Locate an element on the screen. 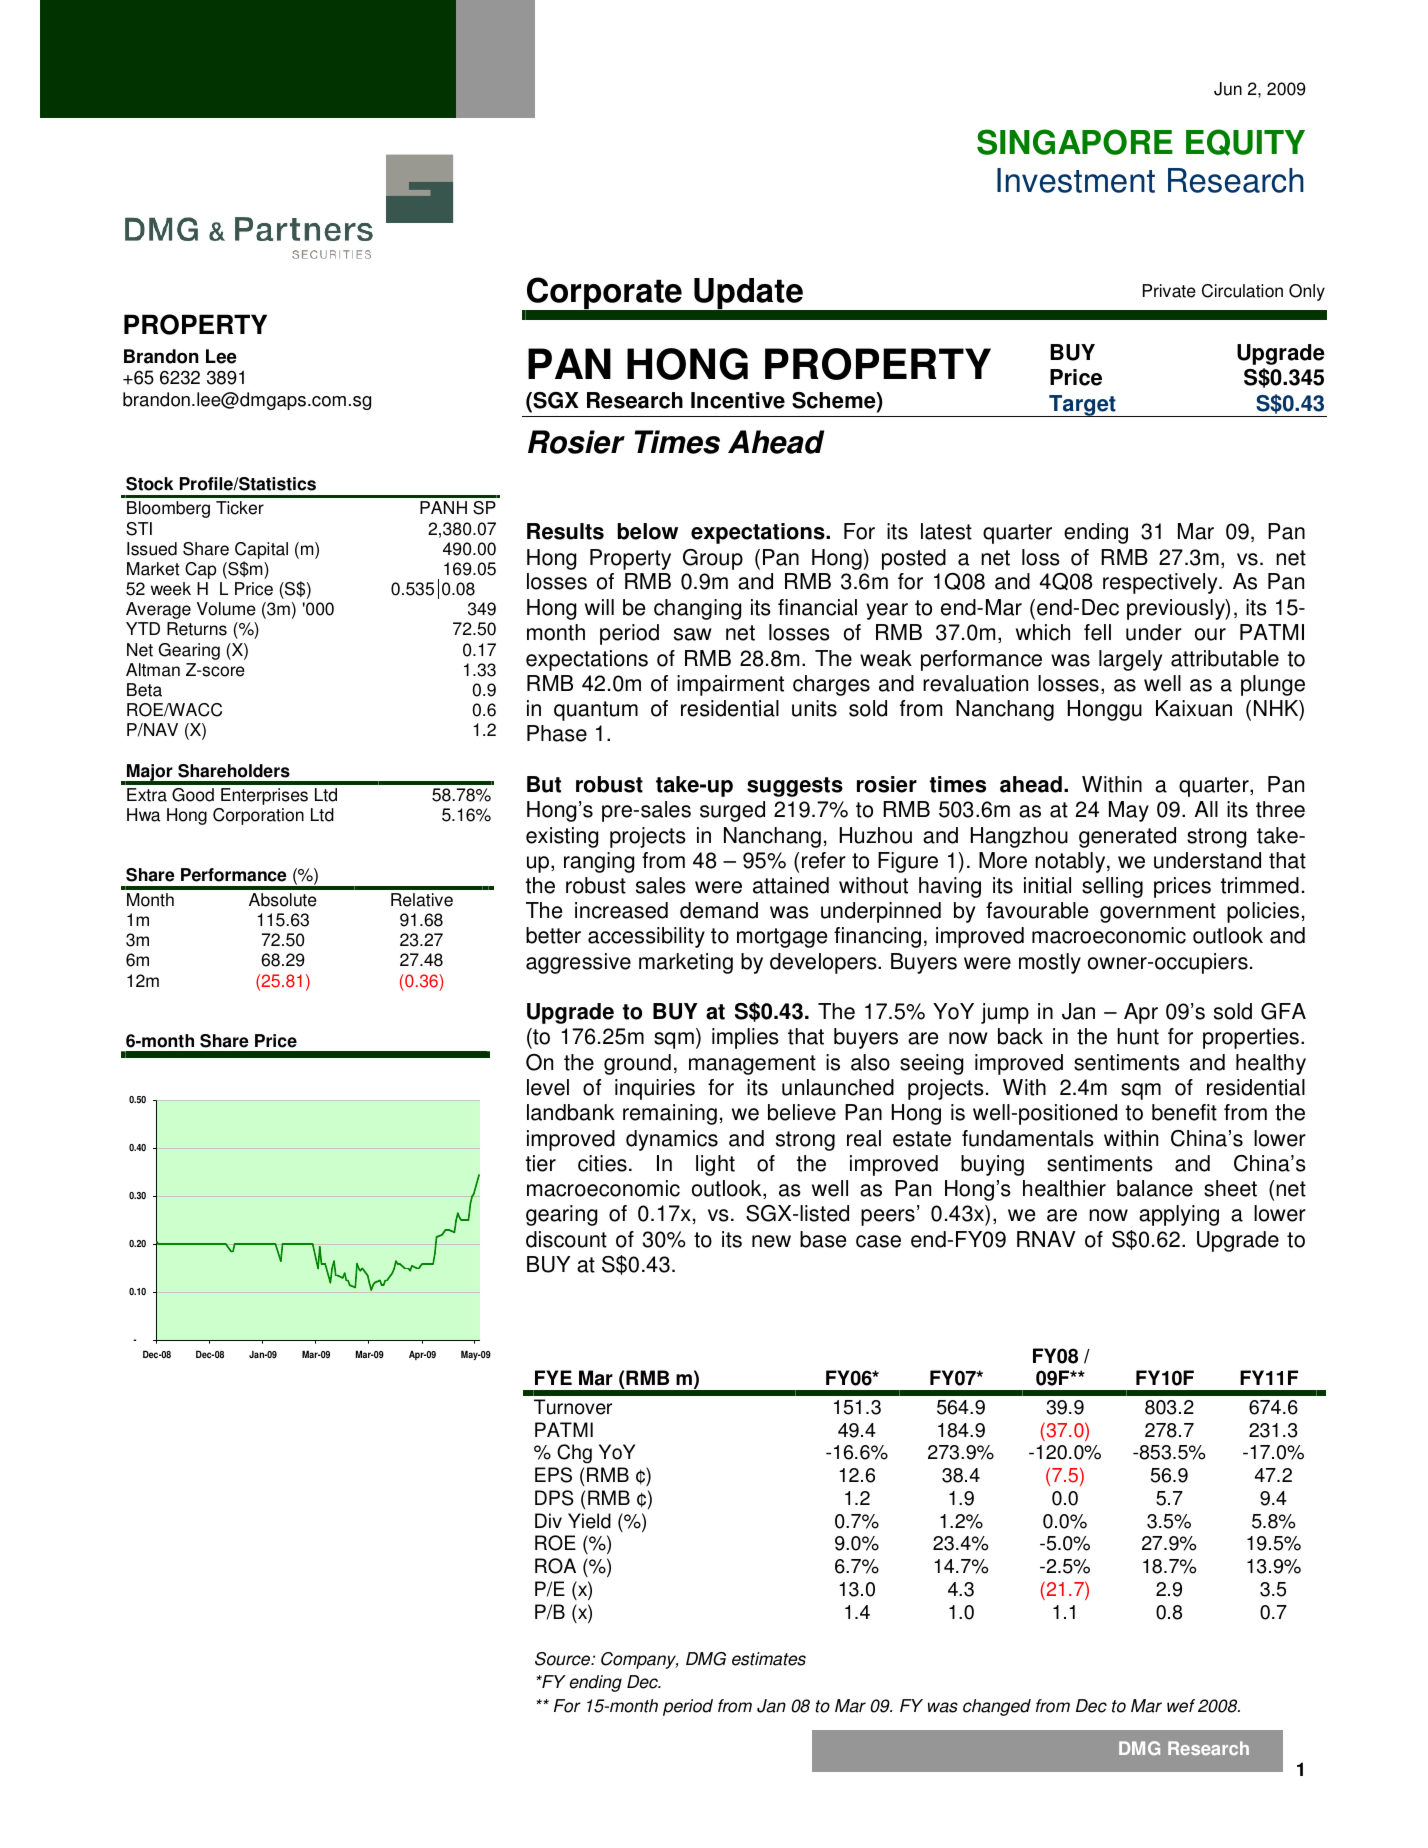 The width and height of the screenshot is (1428, 1848). EQUITY is located at coordinates (1245, 142).
